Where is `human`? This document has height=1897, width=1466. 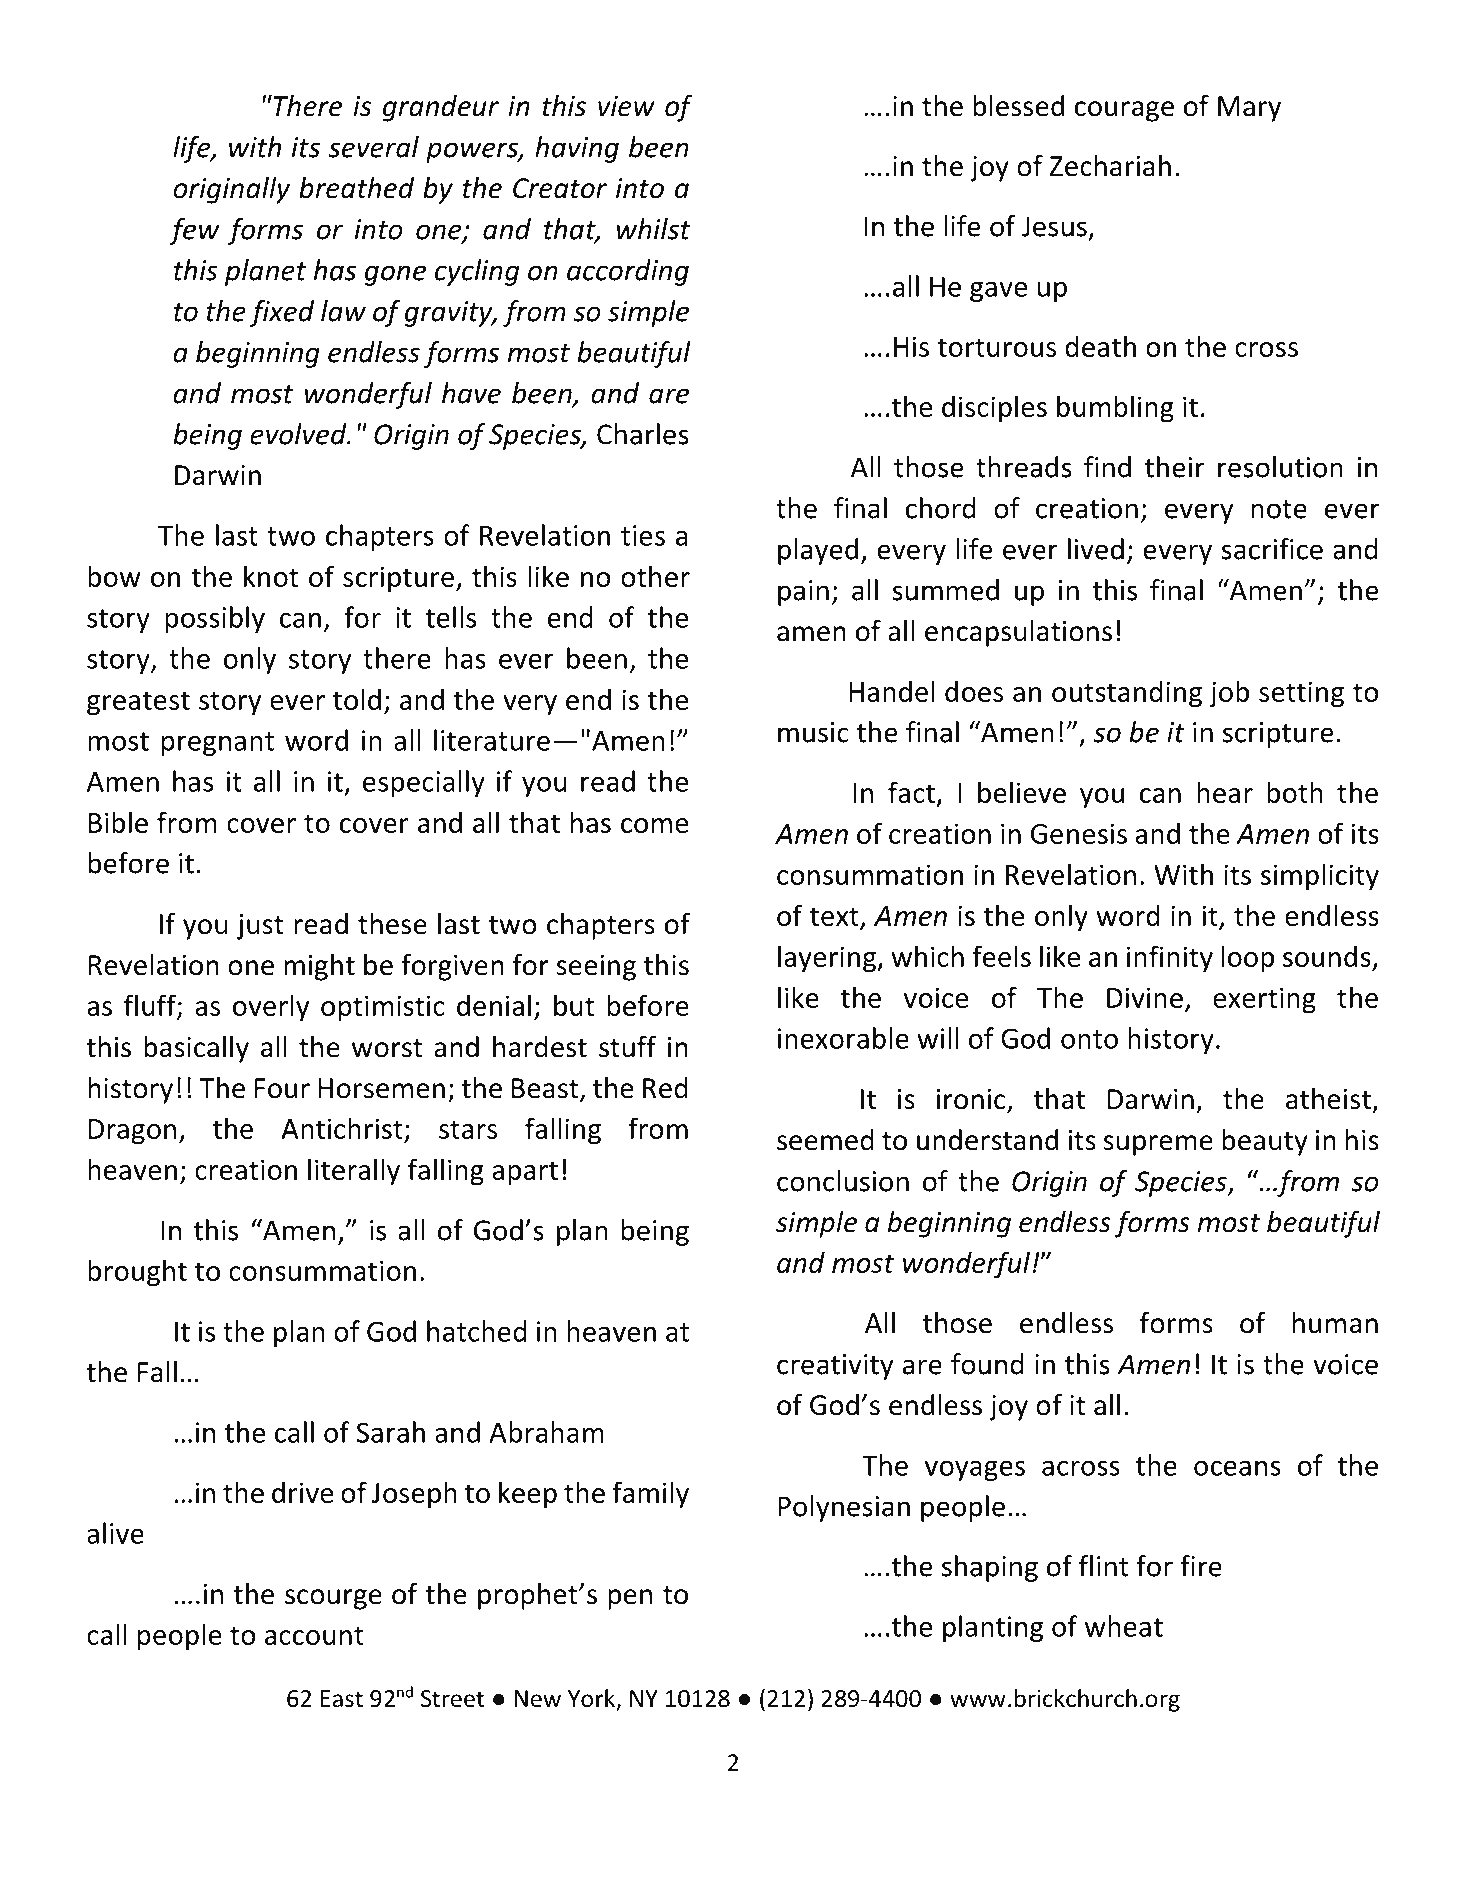
human is located at coordinates (1335, 1323).
